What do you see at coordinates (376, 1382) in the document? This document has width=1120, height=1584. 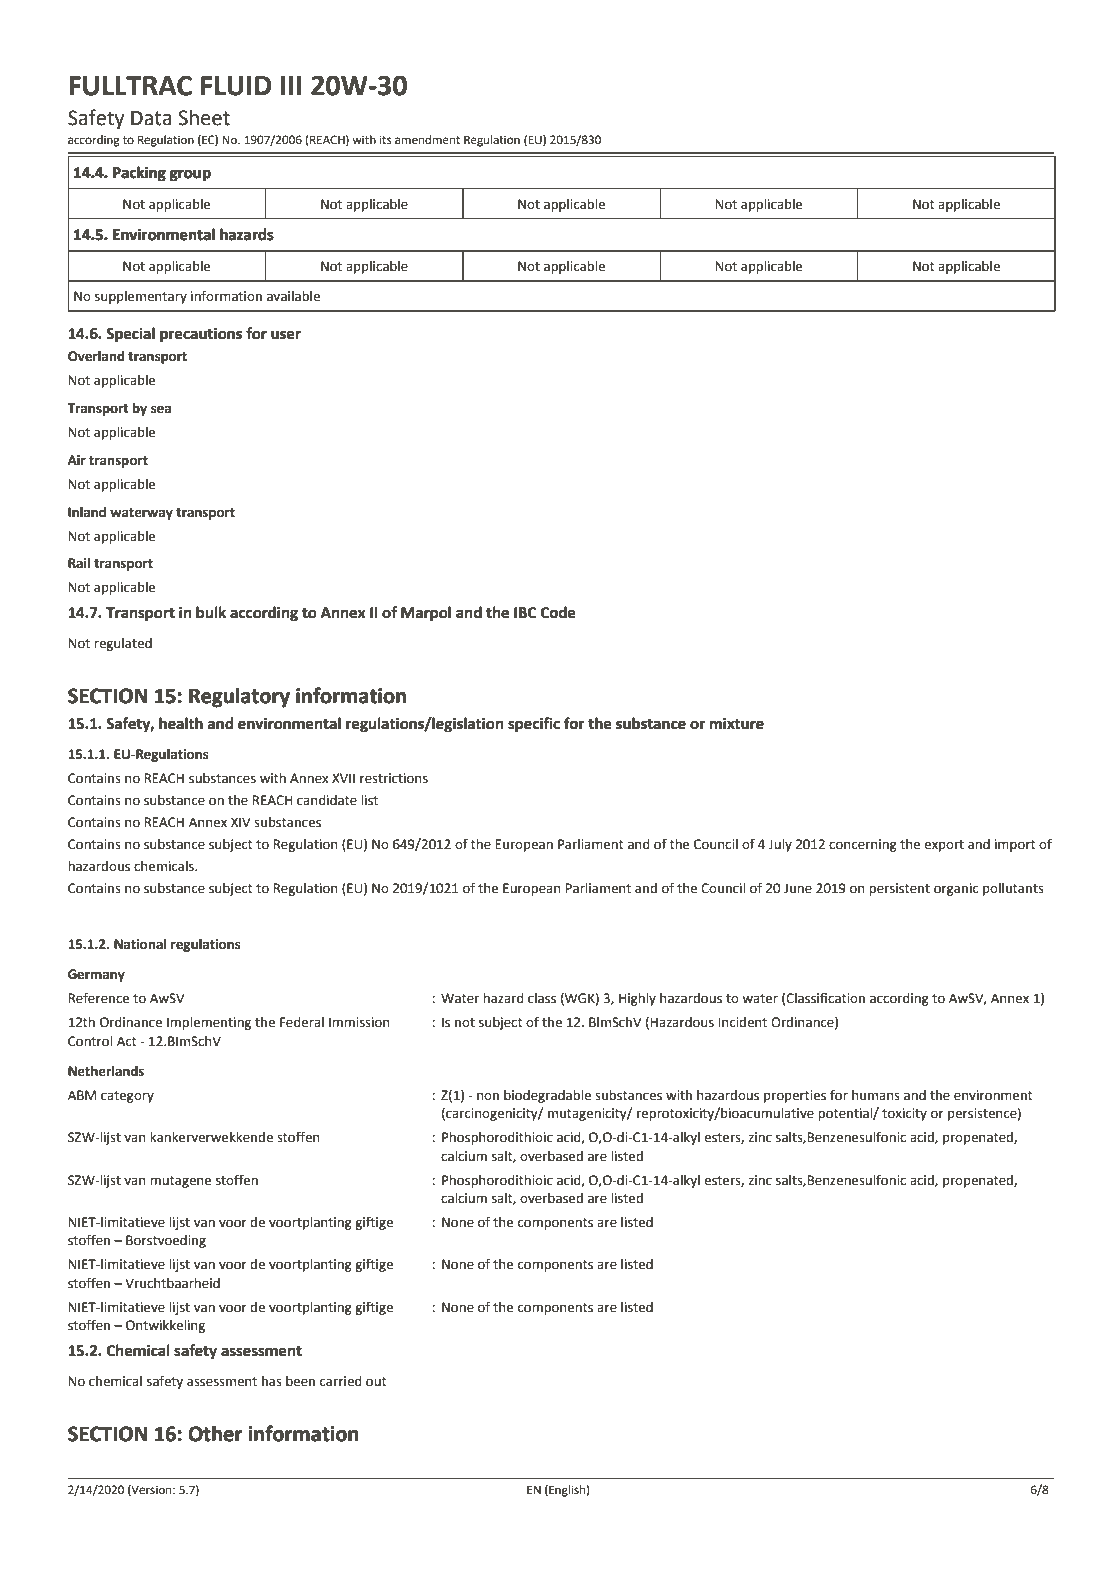 I see `out` at bounding box center [376, 1382].
